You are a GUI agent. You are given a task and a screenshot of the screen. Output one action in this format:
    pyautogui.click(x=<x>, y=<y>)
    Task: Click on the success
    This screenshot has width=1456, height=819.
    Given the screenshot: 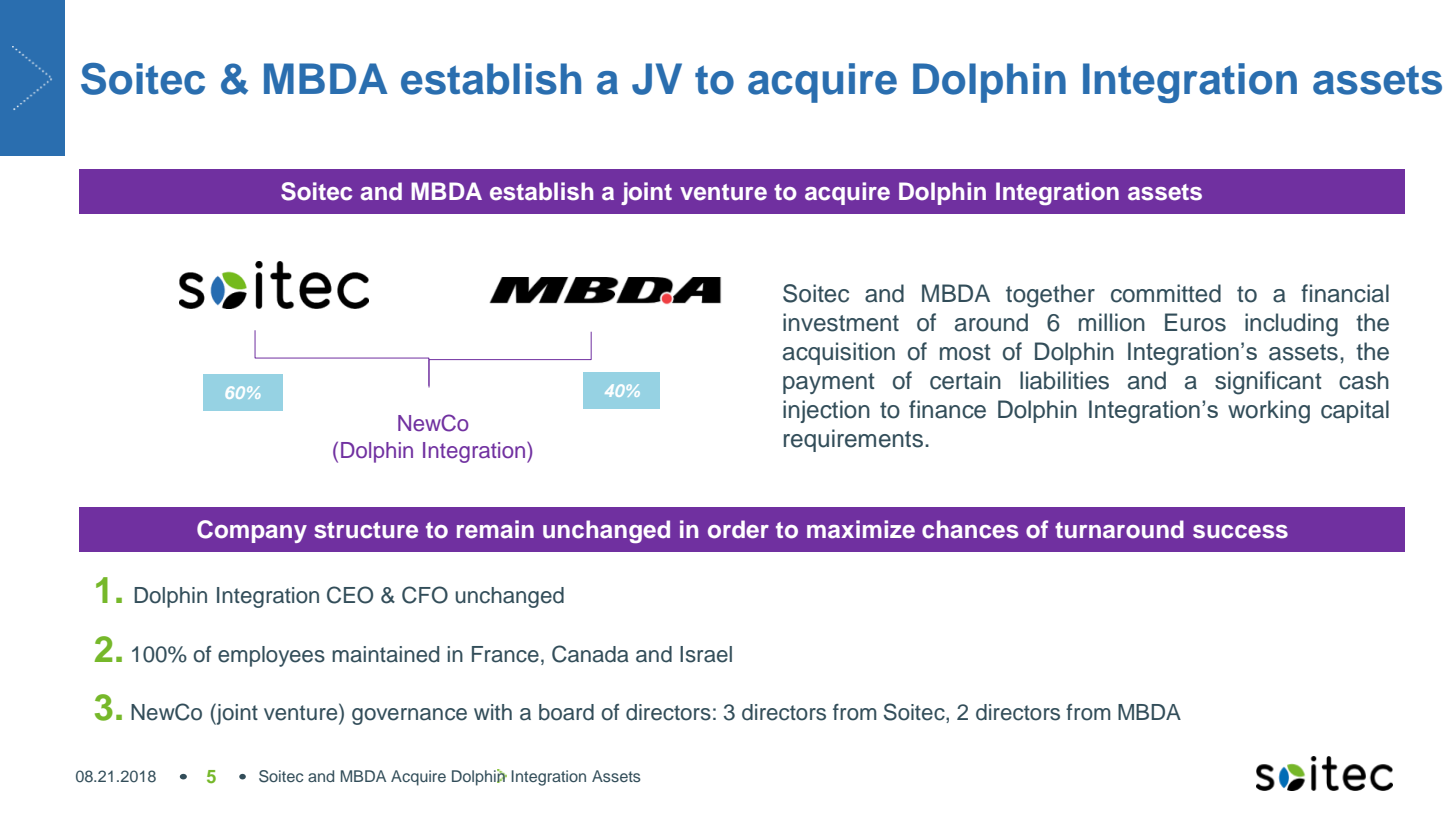 What is the action you would take?
    pyautogui.click(x=1240, y=532)
